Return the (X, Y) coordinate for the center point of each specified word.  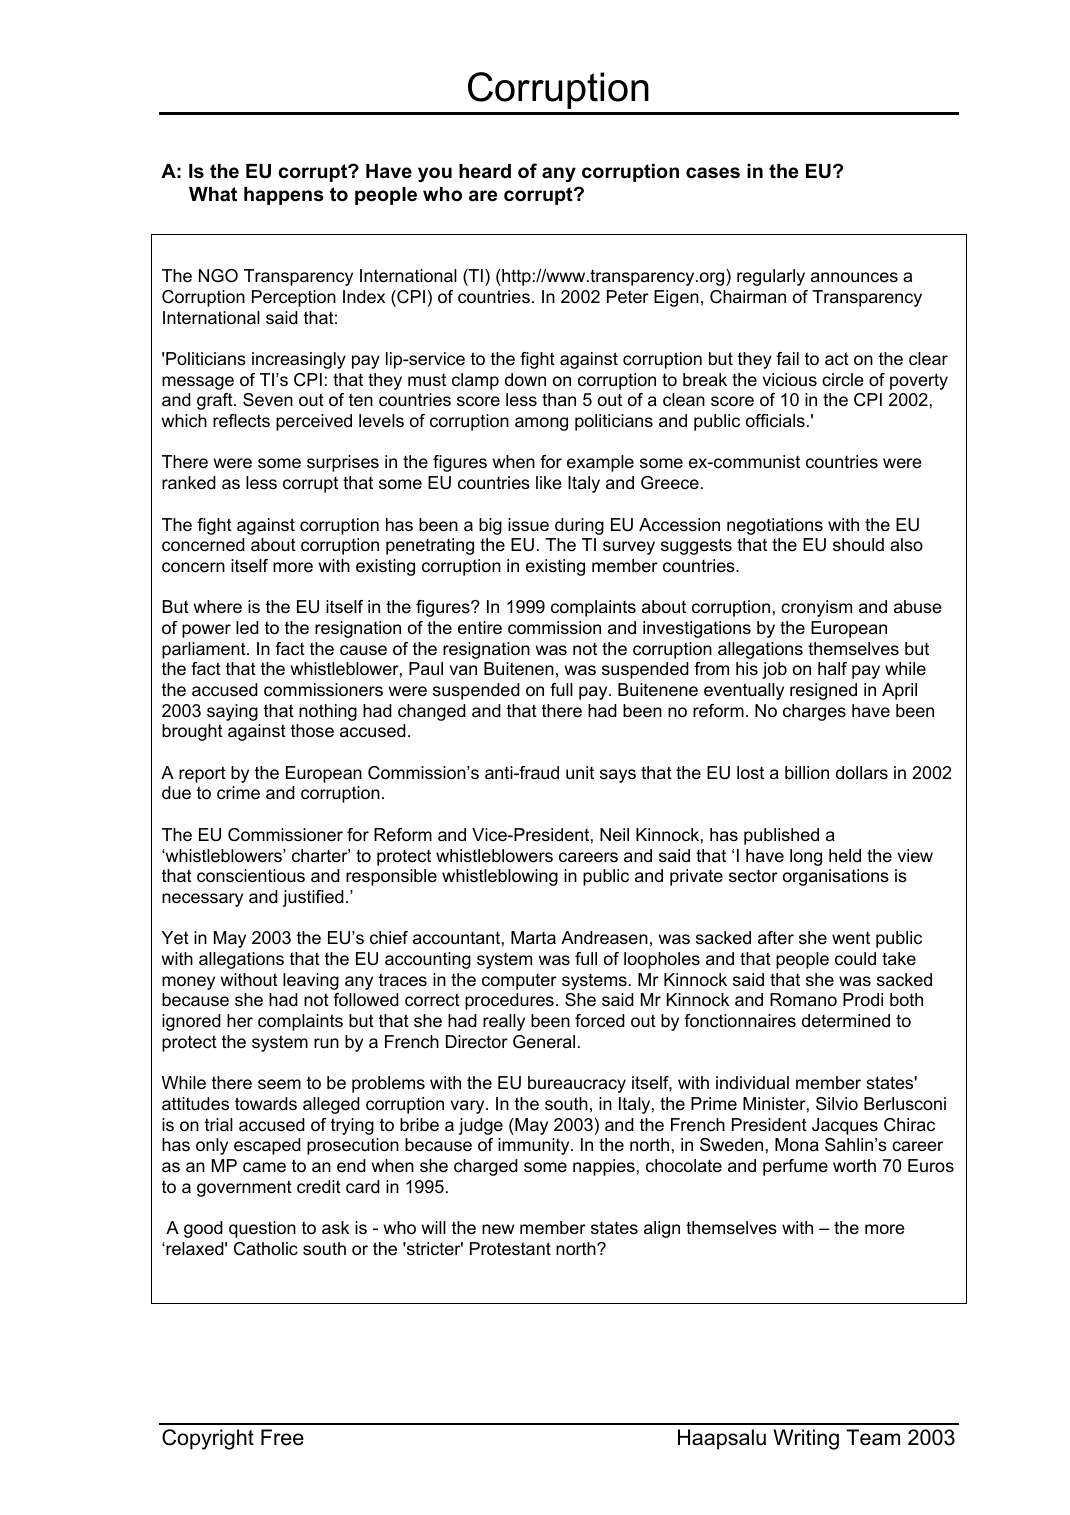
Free (282, 1437)
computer (519, 982)
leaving (311, 981)
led (247, 628)
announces (854, 277)
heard (485, 171)
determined (846, 1020)
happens (284, 196)
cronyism (816, 608)
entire (480, 628)
